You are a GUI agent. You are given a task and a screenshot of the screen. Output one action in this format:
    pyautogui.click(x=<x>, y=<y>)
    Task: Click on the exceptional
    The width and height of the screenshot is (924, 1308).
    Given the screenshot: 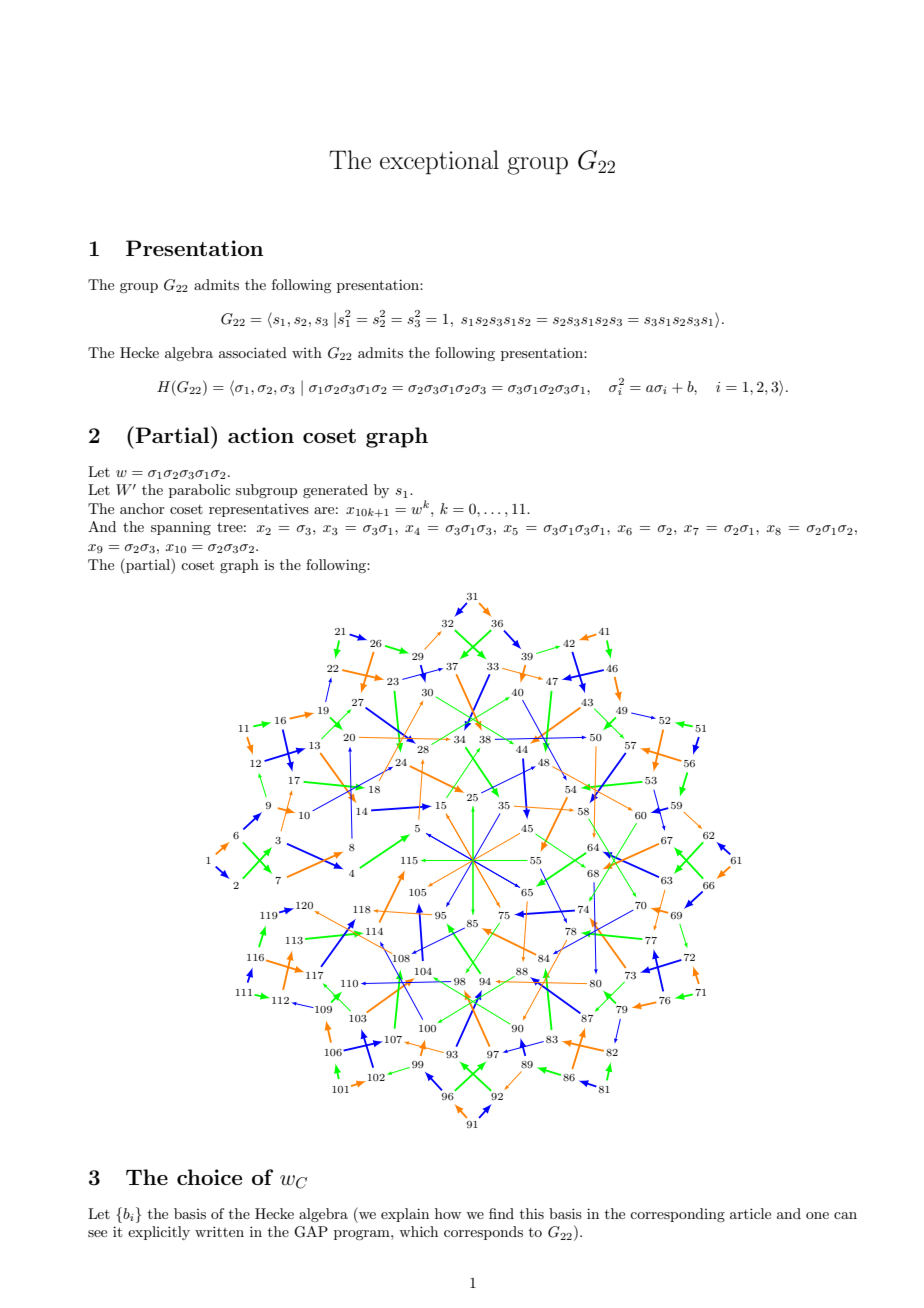 What is the action you would take?
    pyautogui.click(x=439, y=162)
